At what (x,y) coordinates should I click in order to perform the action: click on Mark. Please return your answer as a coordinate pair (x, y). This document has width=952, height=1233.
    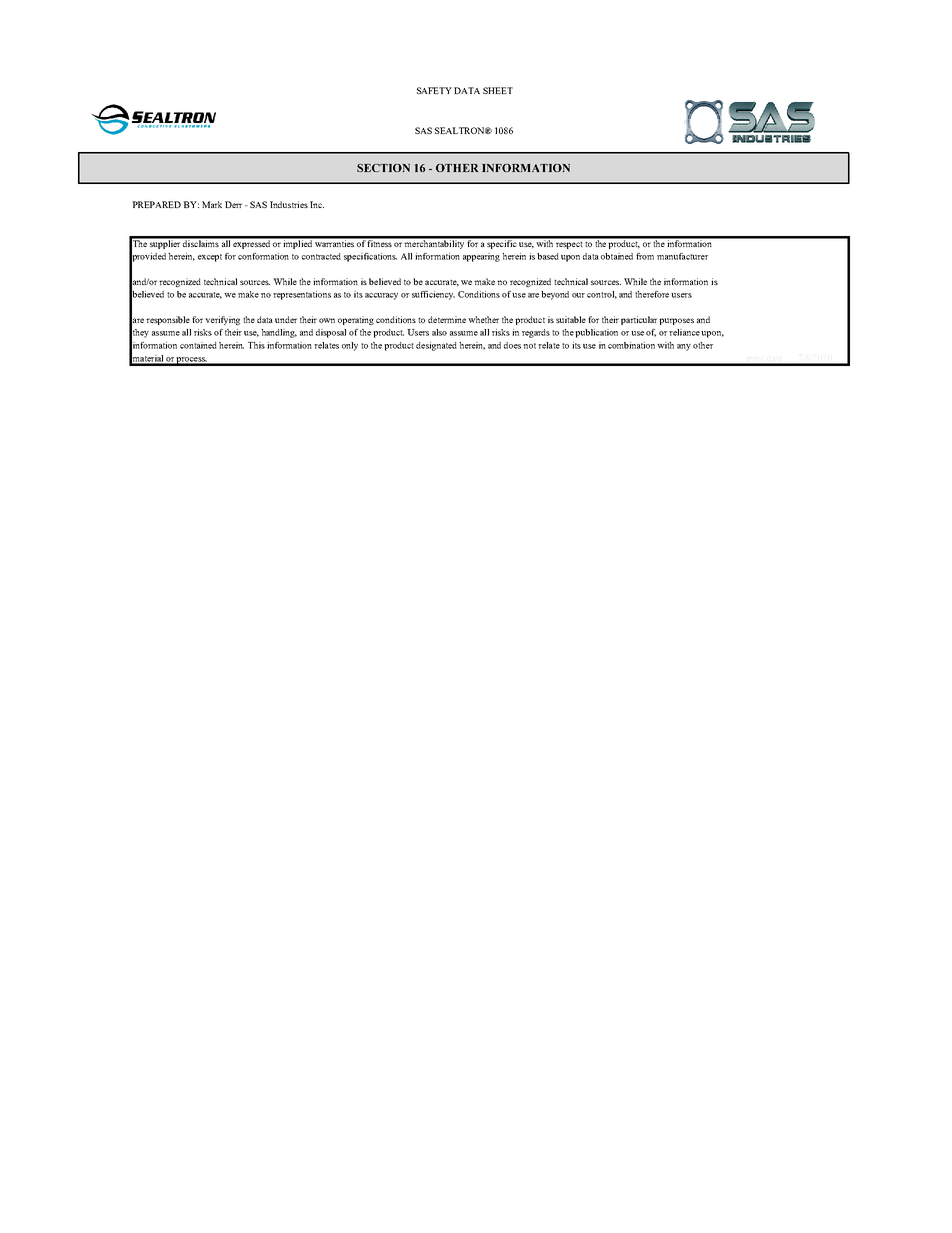
    Looking at the image, I should click on (212, 204).
